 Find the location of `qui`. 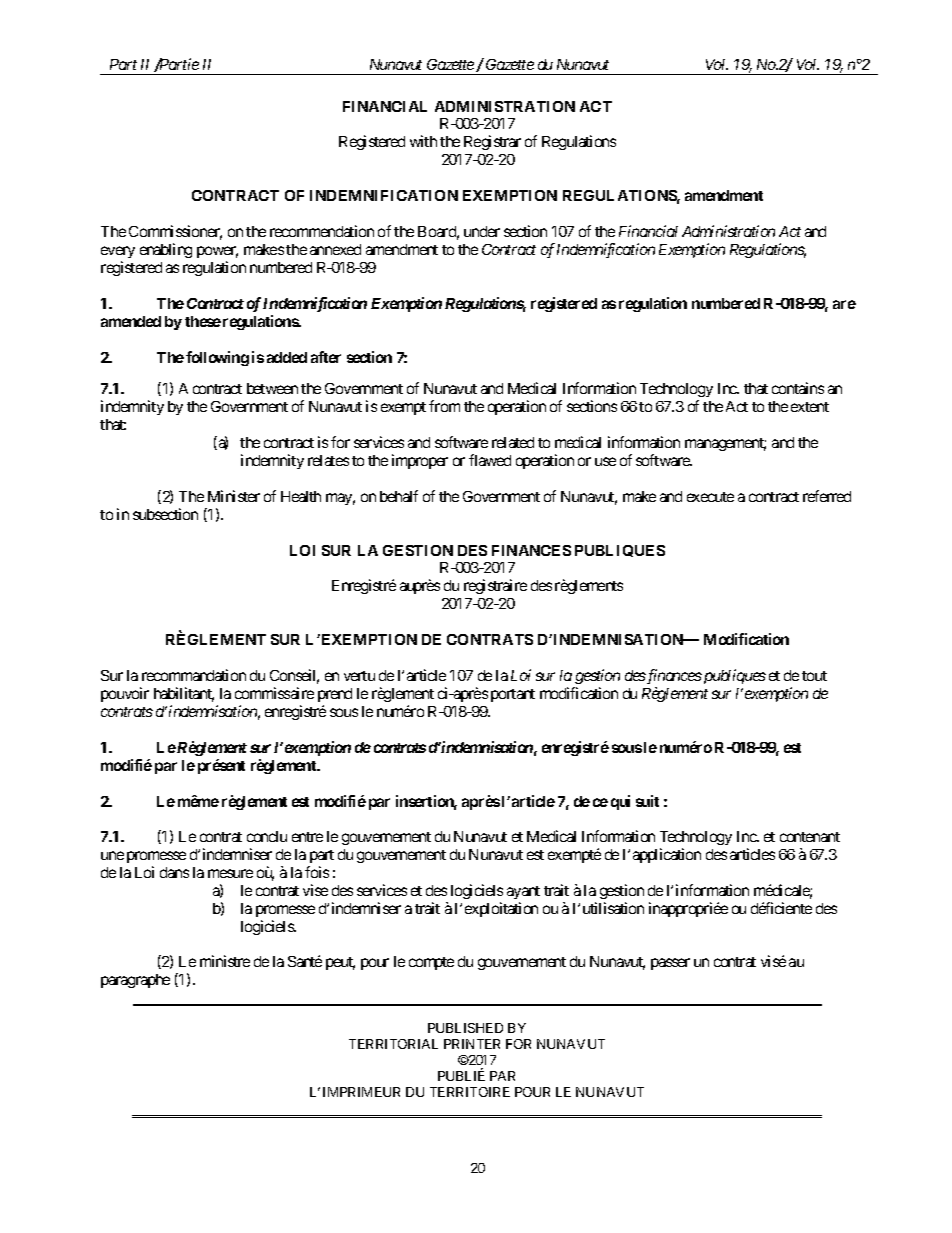

qui is located at coordinates (620, 802).
